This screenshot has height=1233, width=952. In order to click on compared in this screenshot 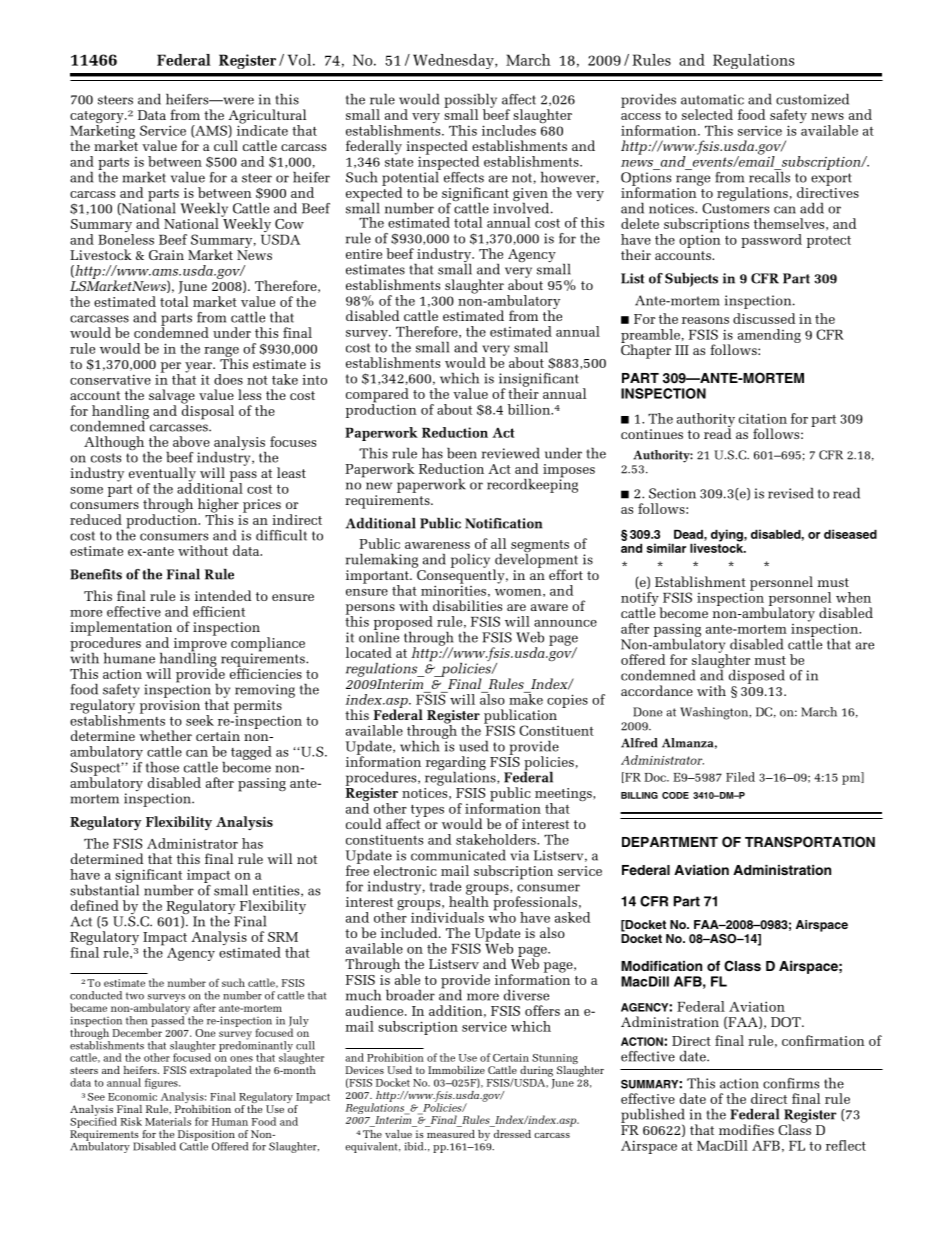, I will do `click(377, 396)`.
